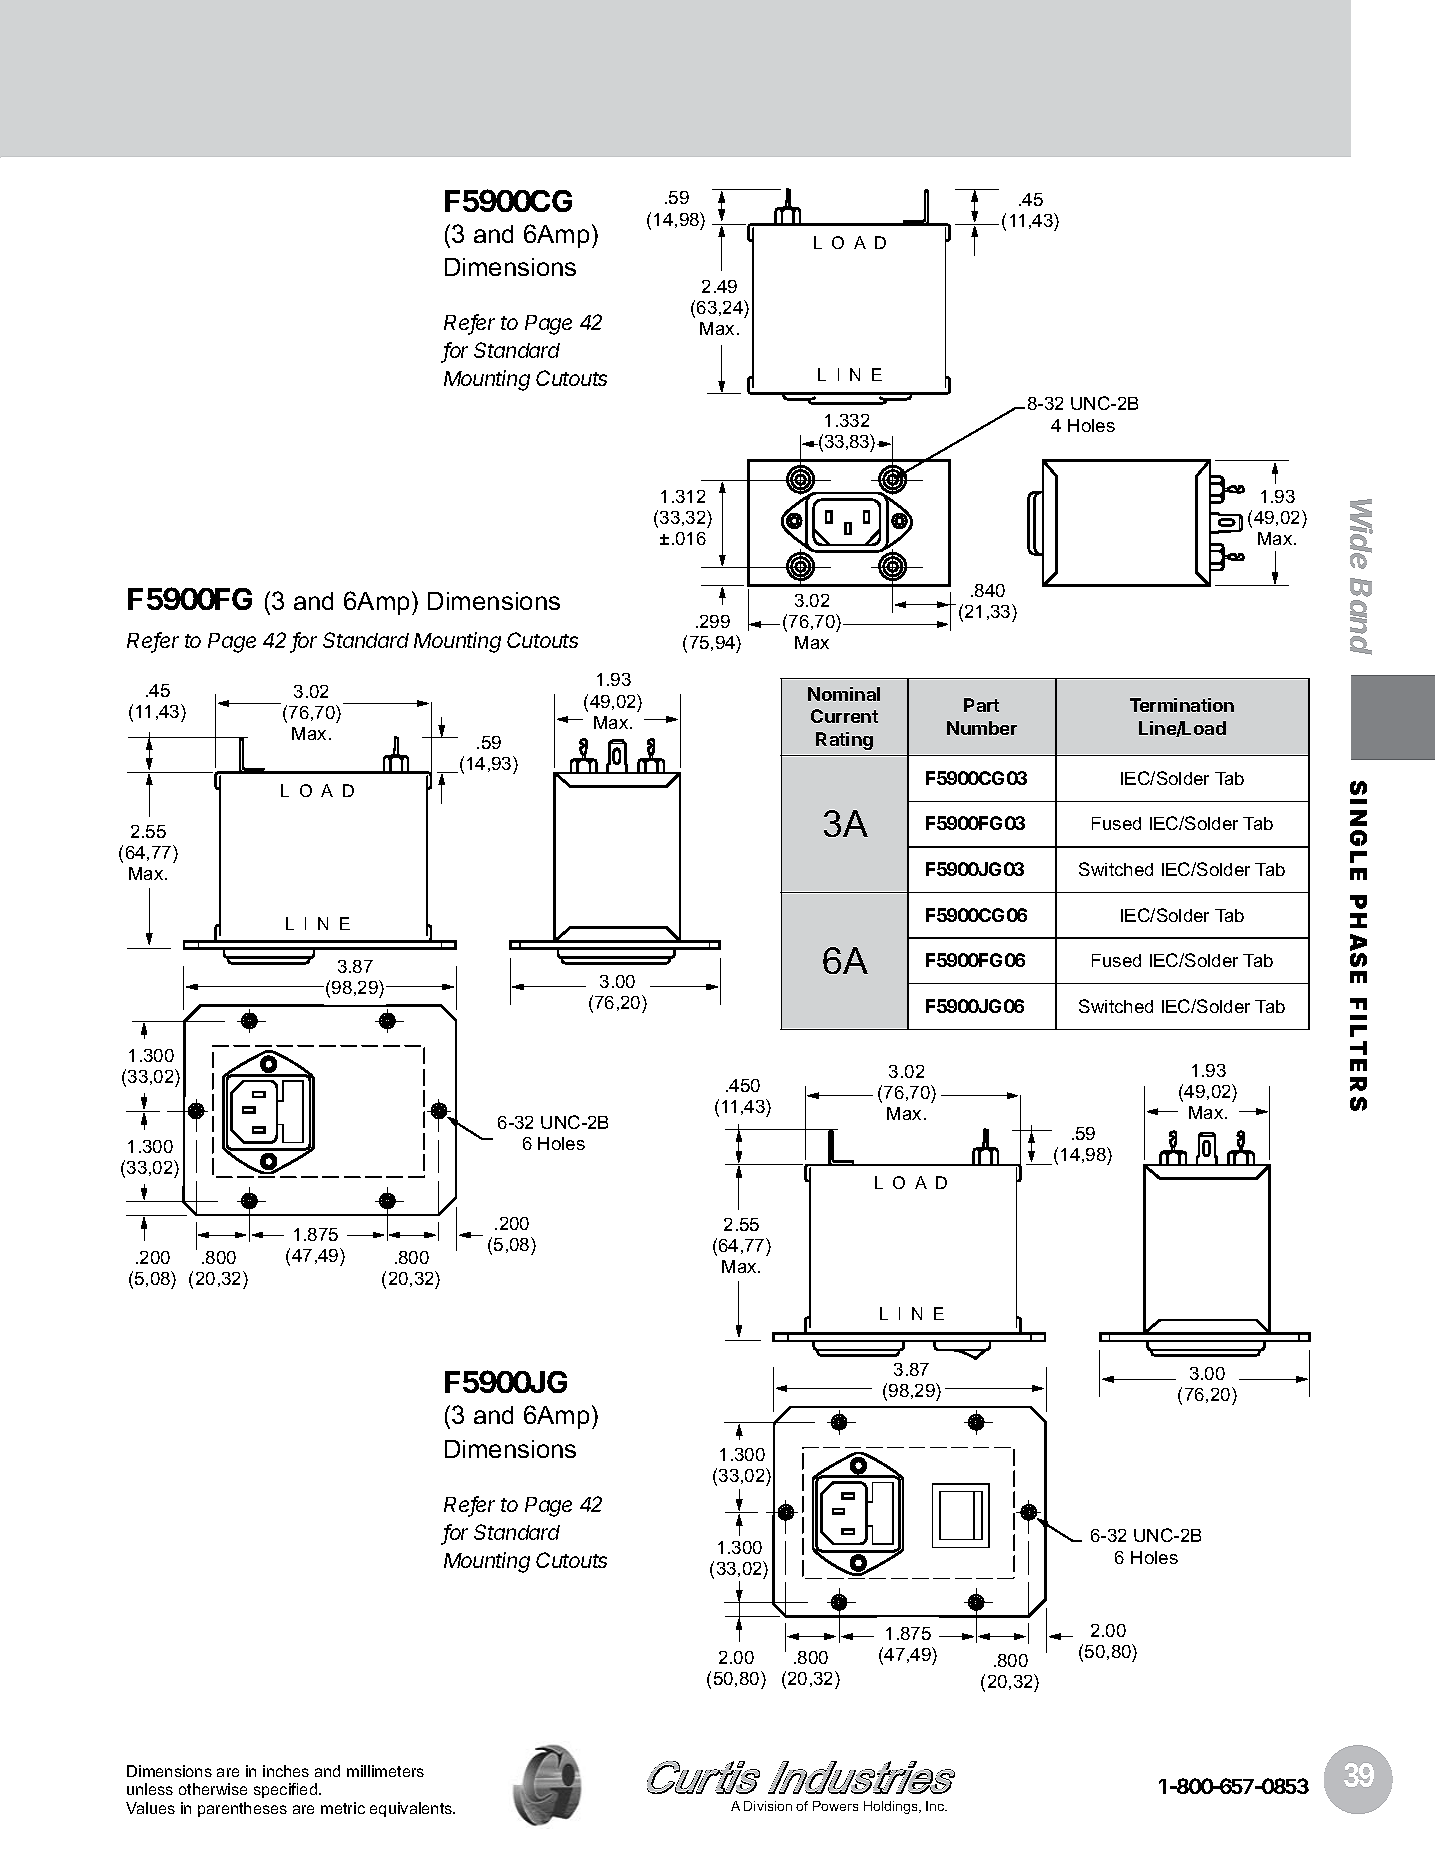  I want to click on Rating, so click(844, 741).
